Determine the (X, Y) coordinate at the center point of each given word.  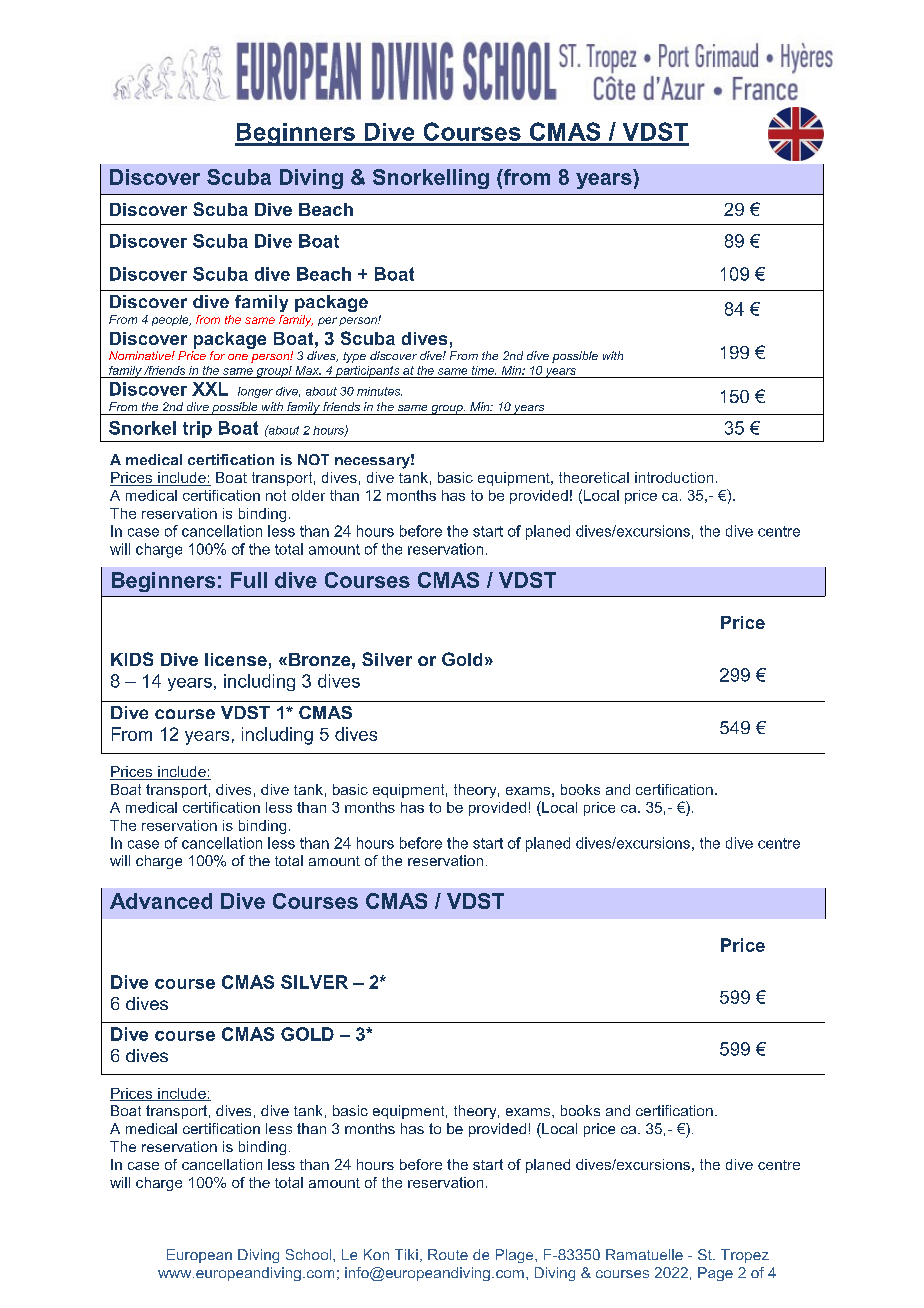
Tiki (406, 1254)
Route (448, 1254)
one (238, 357)
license (236, 659)
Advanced (161, 901)
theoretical (594, 477)
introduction (674, 477)
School (310, 1254)
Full (249, 580)
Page (715, 1274)
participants (368, 372)
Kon (376, 1254)
